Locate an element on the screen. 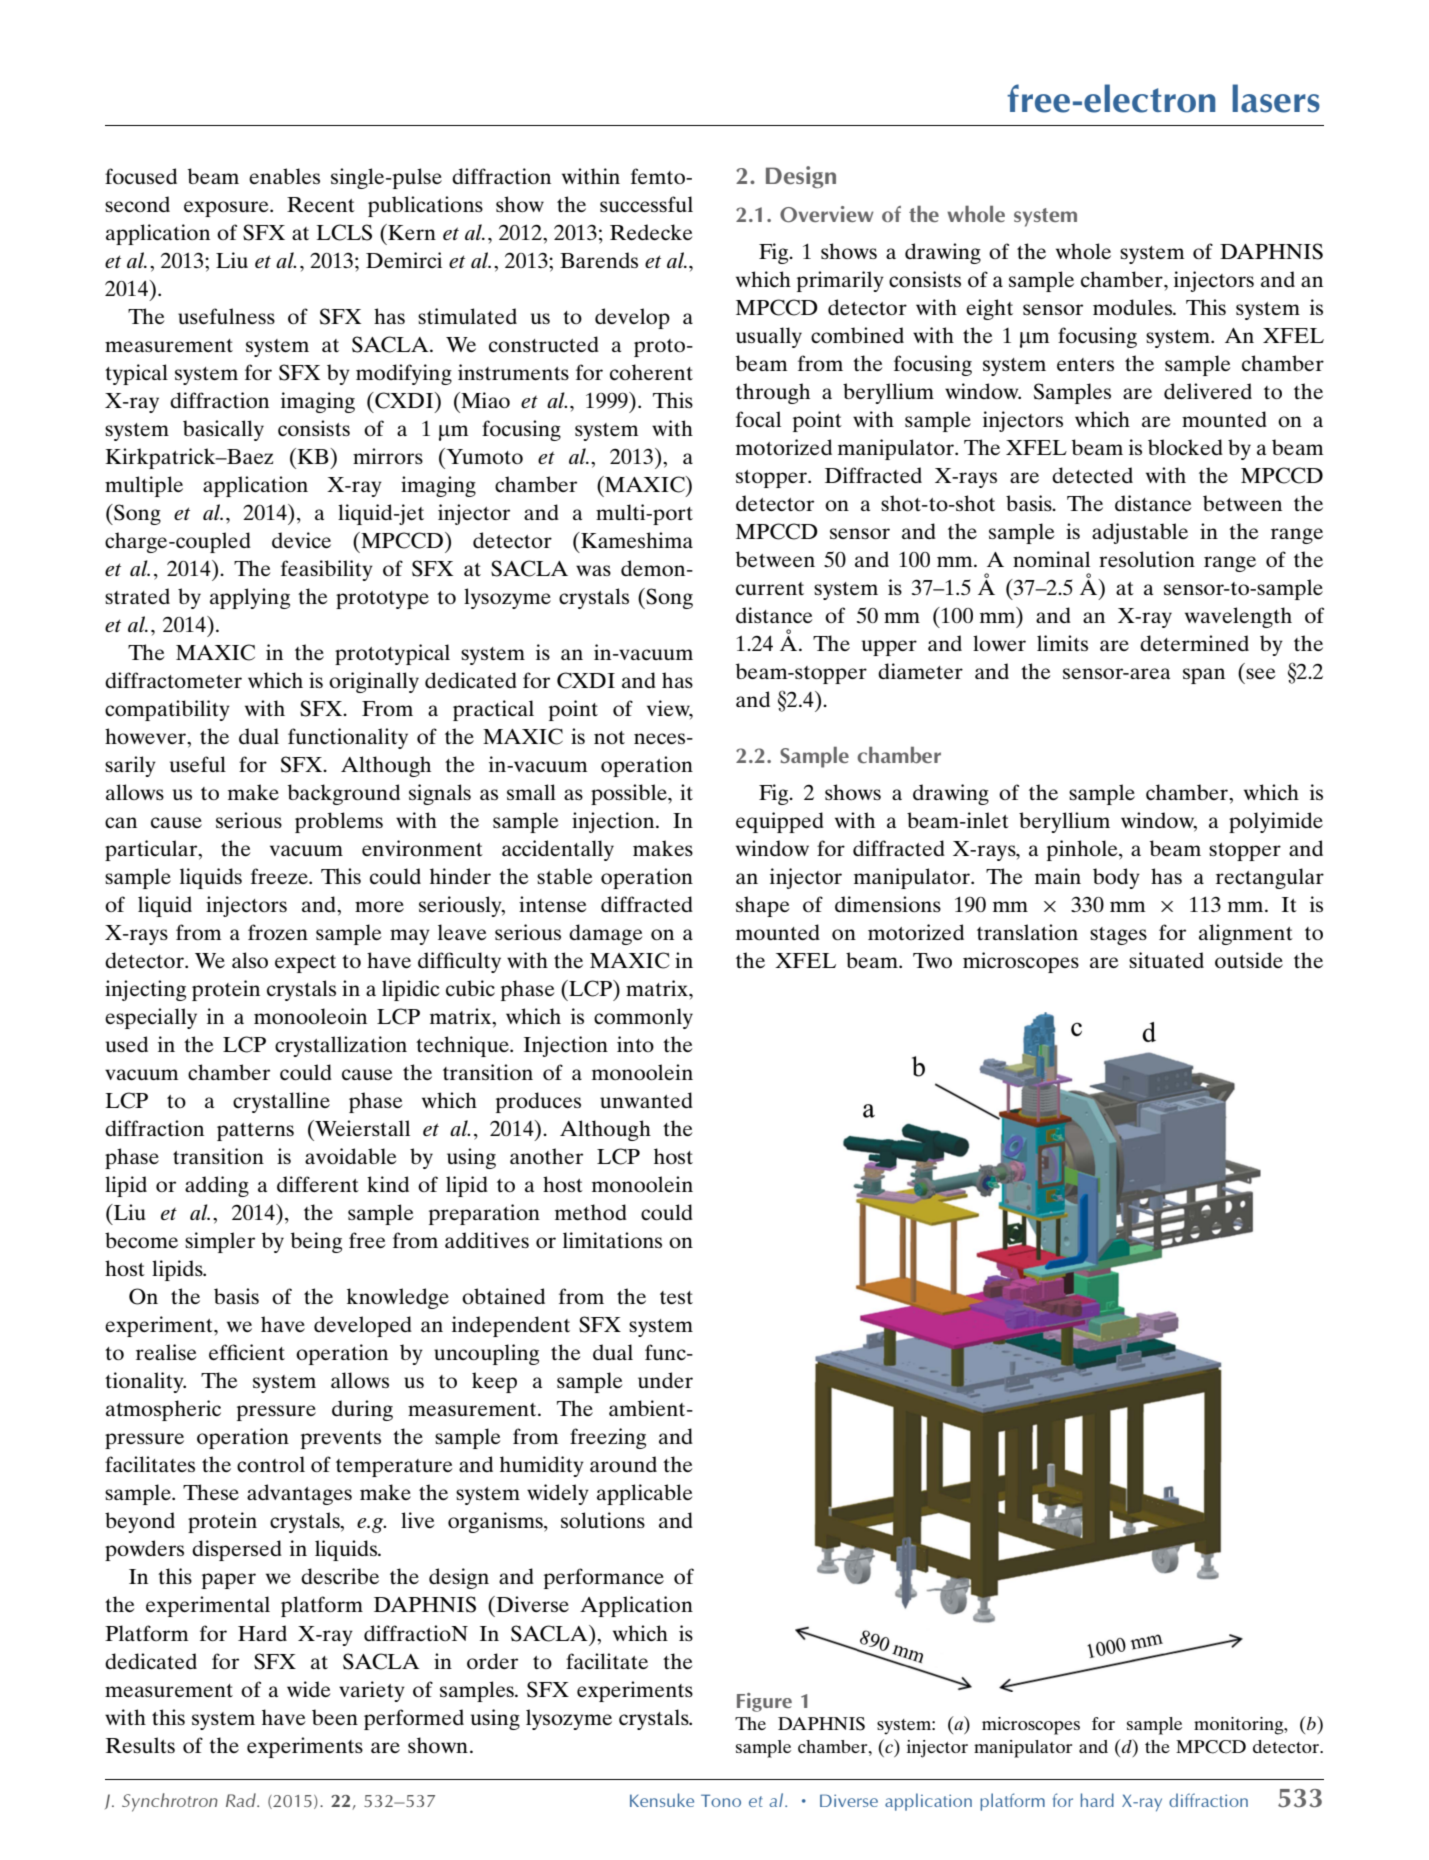  lasers is located at coordinates (1276, 98).
